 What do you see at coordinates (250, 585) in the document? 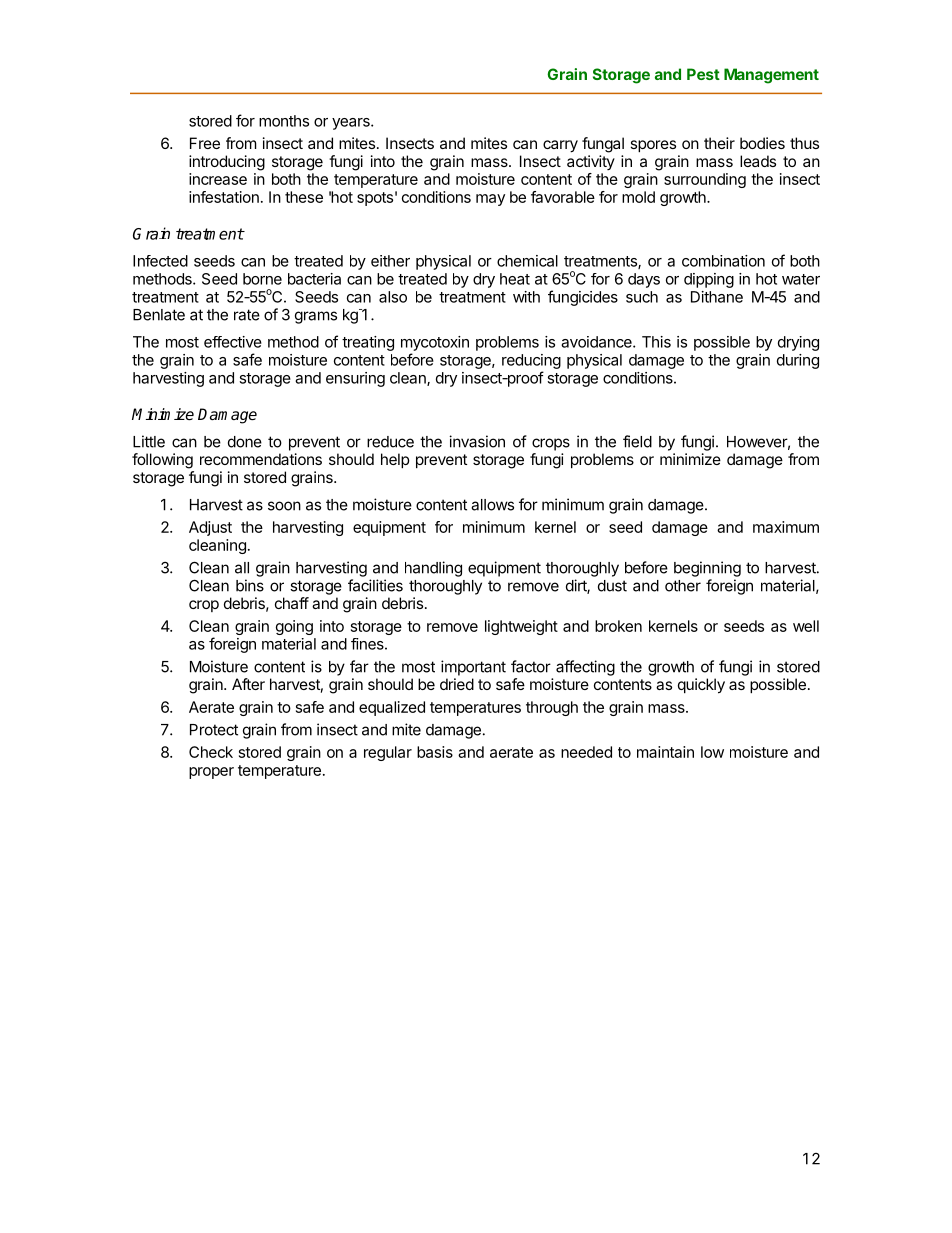
I see `bins` at bounding box center [250, 585].
